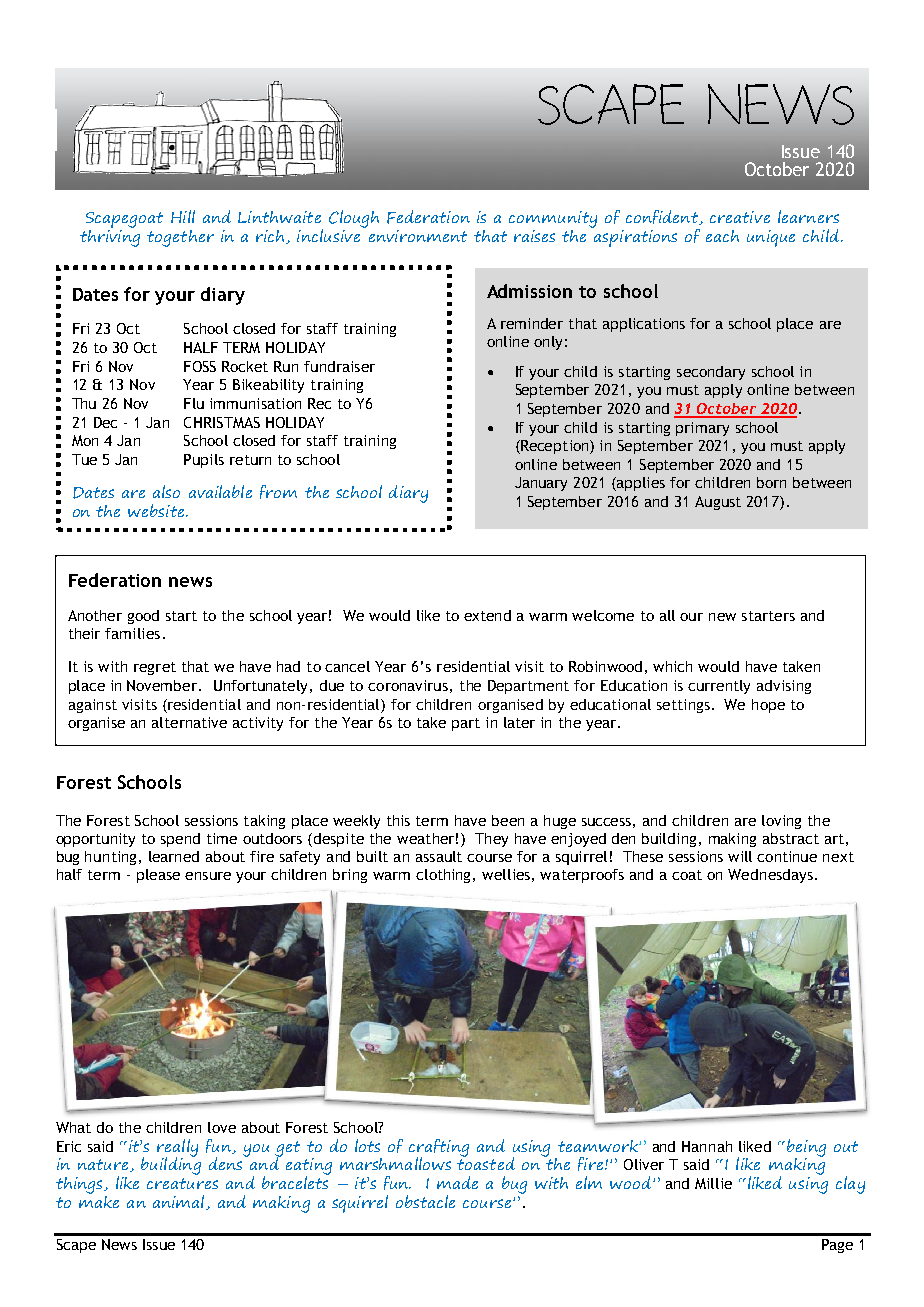 The image size is (924, 1307). Describe the element at coordinates (519, 722) in the page. I see `later` at that location.
